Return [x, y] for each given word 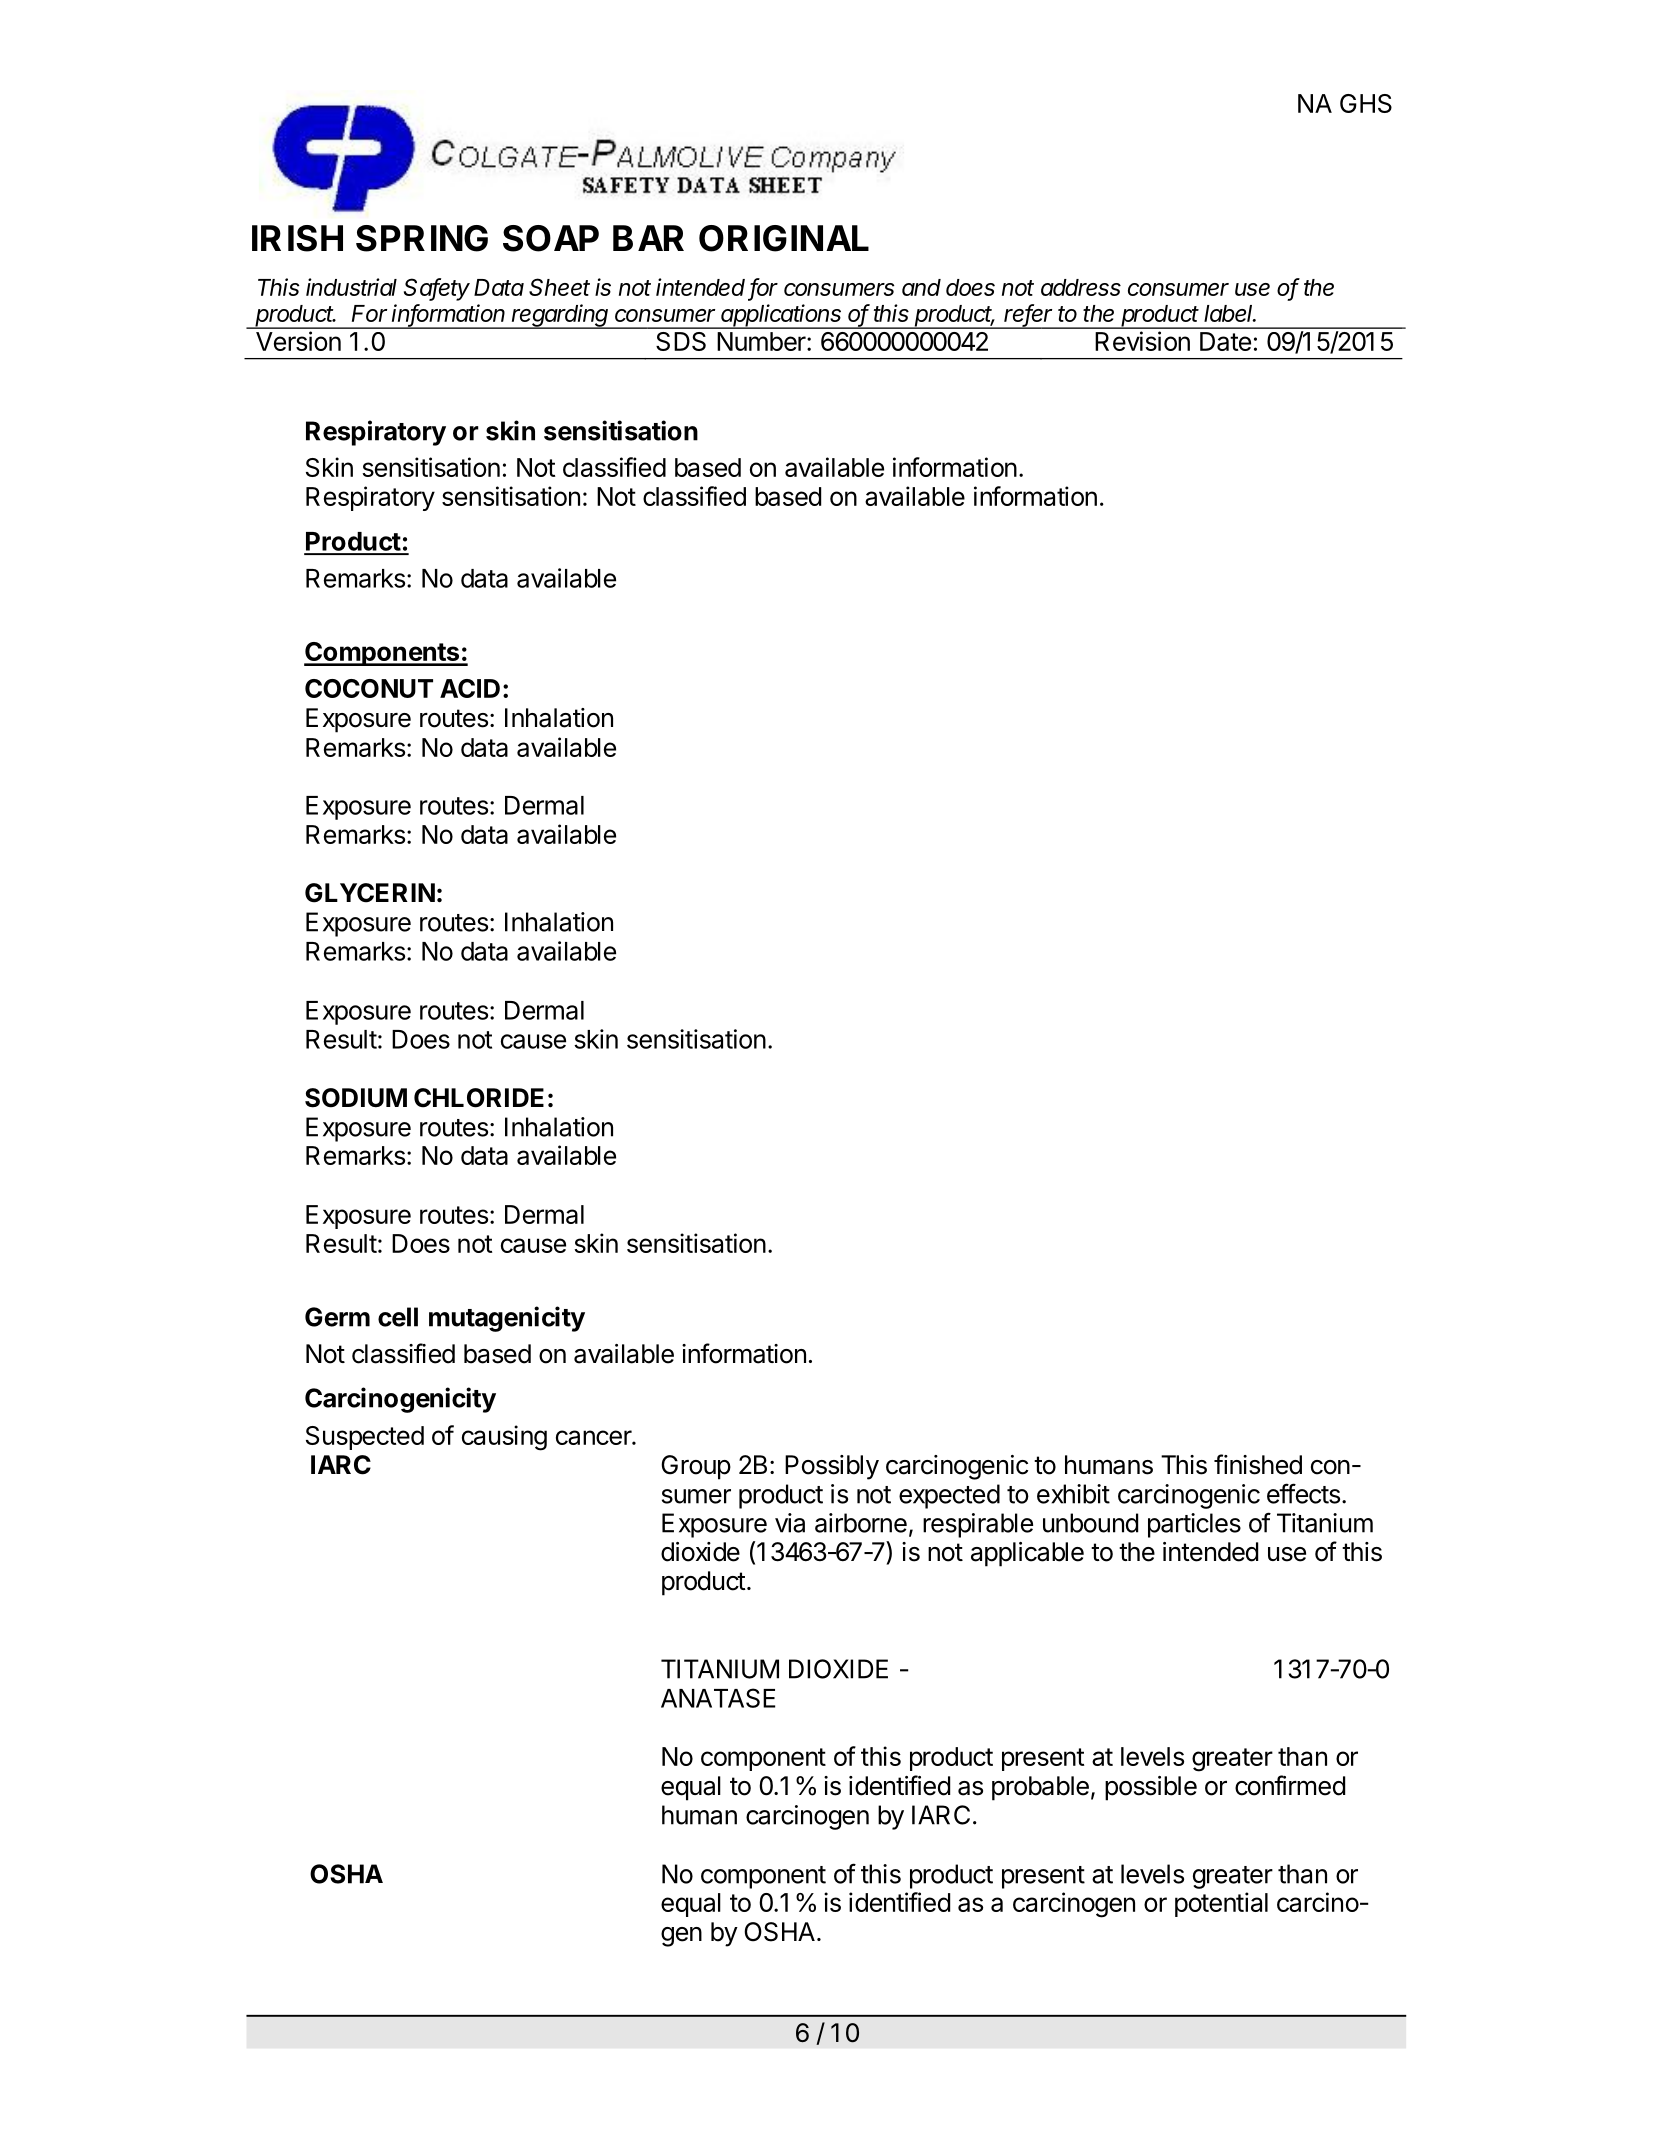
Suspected [365, 1438]
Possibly [832, 1467]
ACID [470, 688]
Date [1225, 341]
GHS [1366, 103]
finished [1258, 1464]
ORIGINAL [784, 238]
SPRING [422, 238]
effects [1303, 1493]
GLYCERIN [370, 893]
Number [761, 341]
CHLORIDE [479, 1098]
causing [504, 1438]
